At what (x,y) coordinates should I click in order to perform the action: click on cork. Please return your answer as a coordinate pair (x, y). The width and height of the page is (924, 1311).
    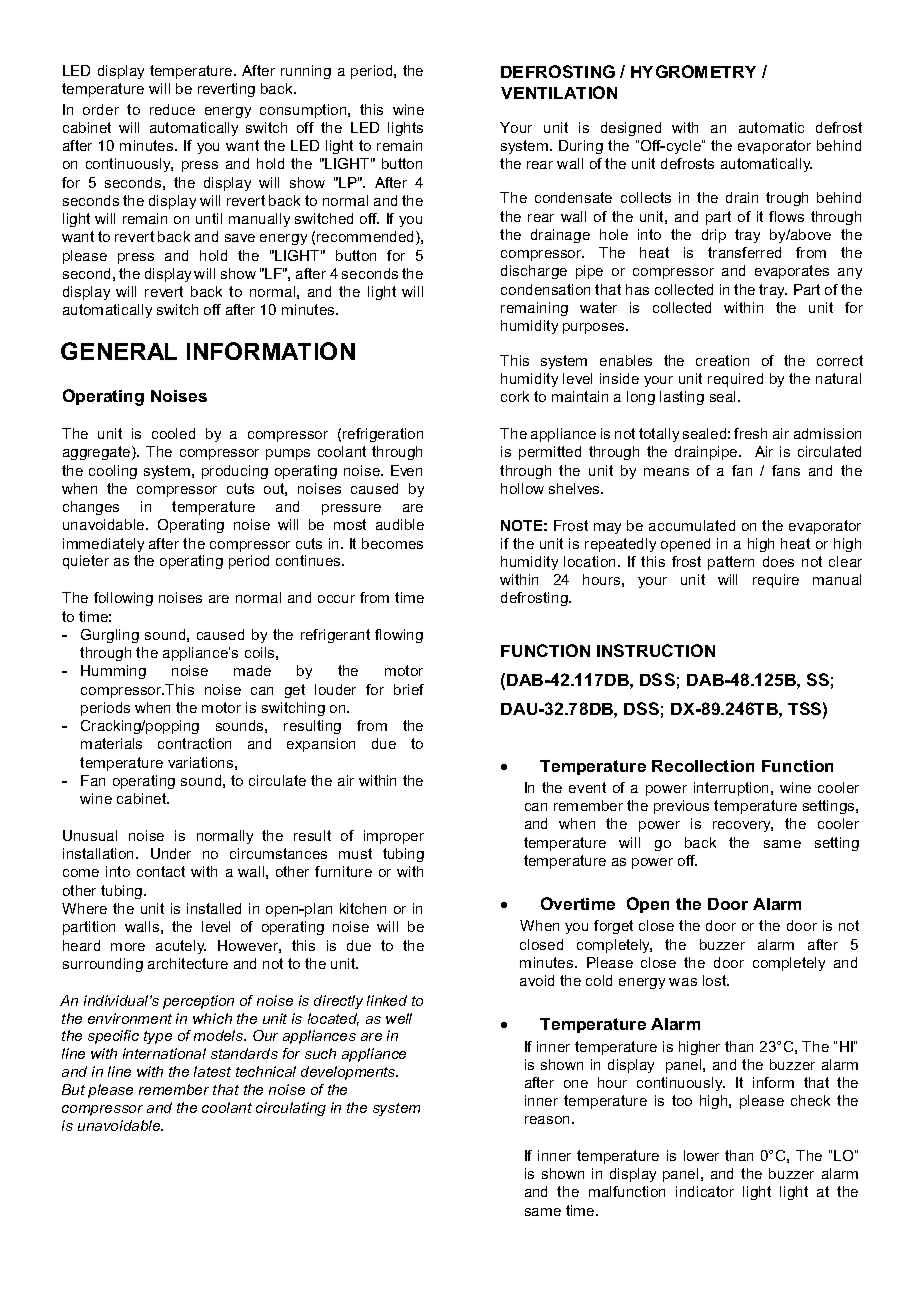
    Looking at the image, I should click on (515, 396).
